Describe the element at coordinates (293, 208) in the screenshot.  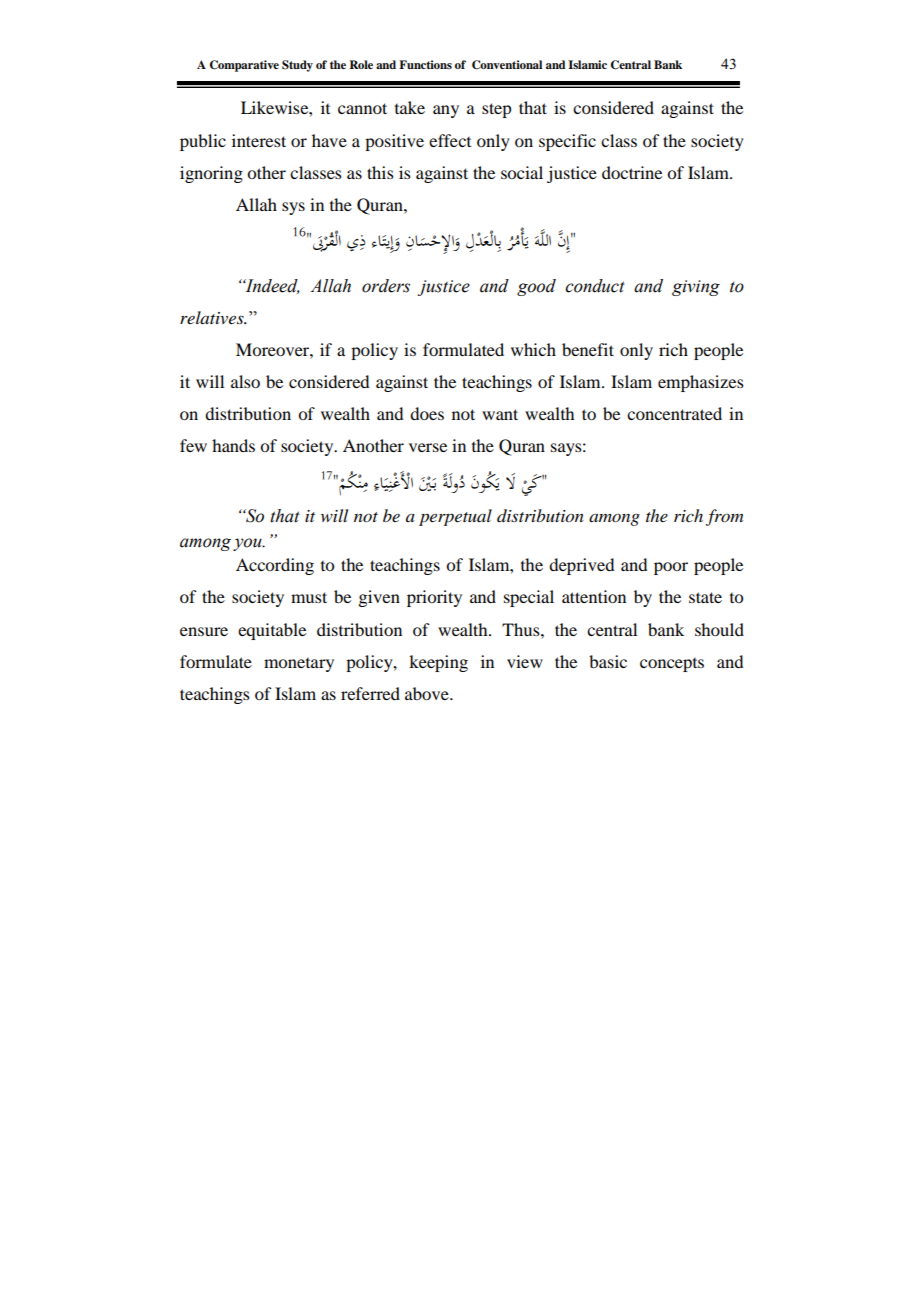
I see `sys` at that location.
